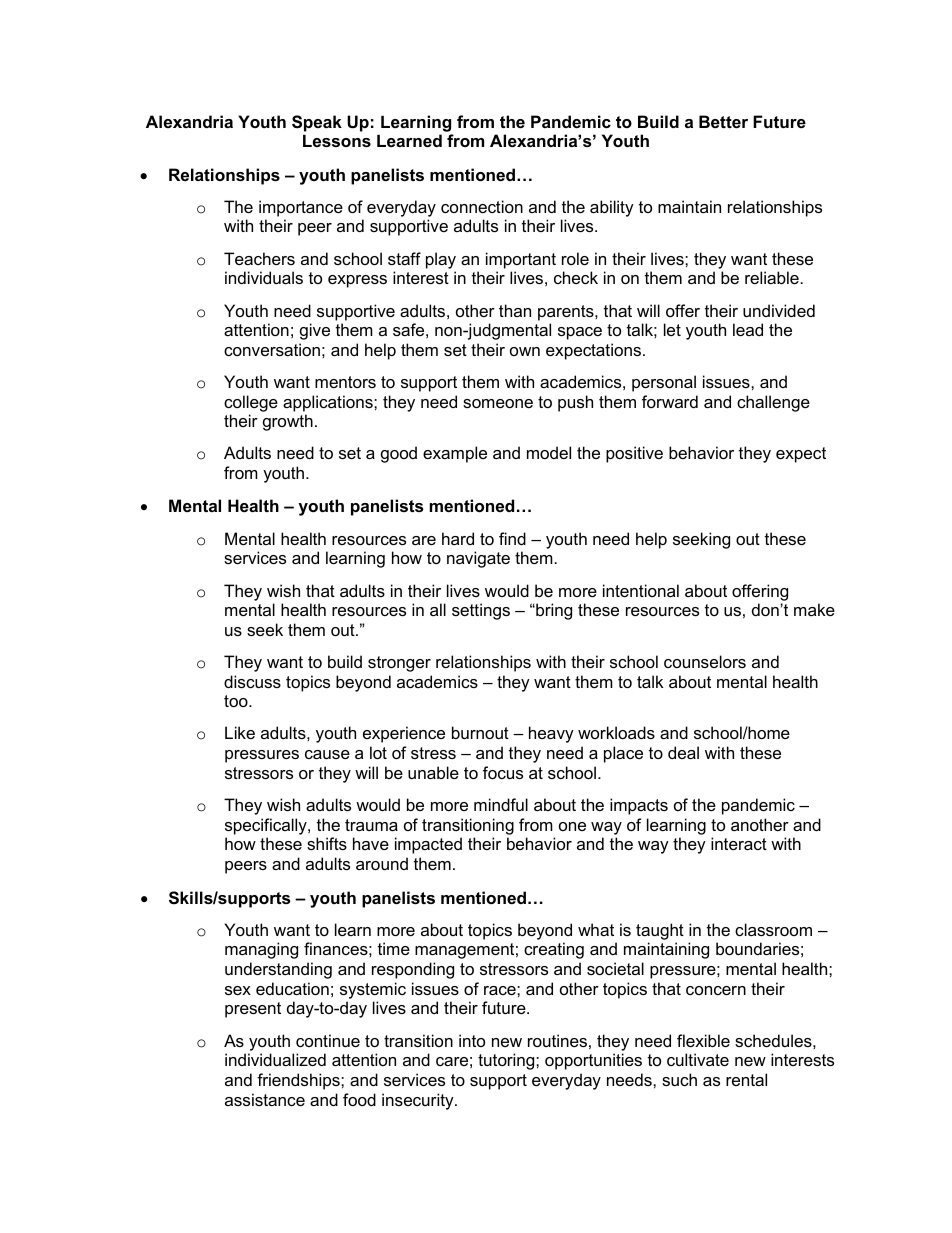  Describe the element at coordinates (299, 1081) in the image. I see `friendships` at that location.
